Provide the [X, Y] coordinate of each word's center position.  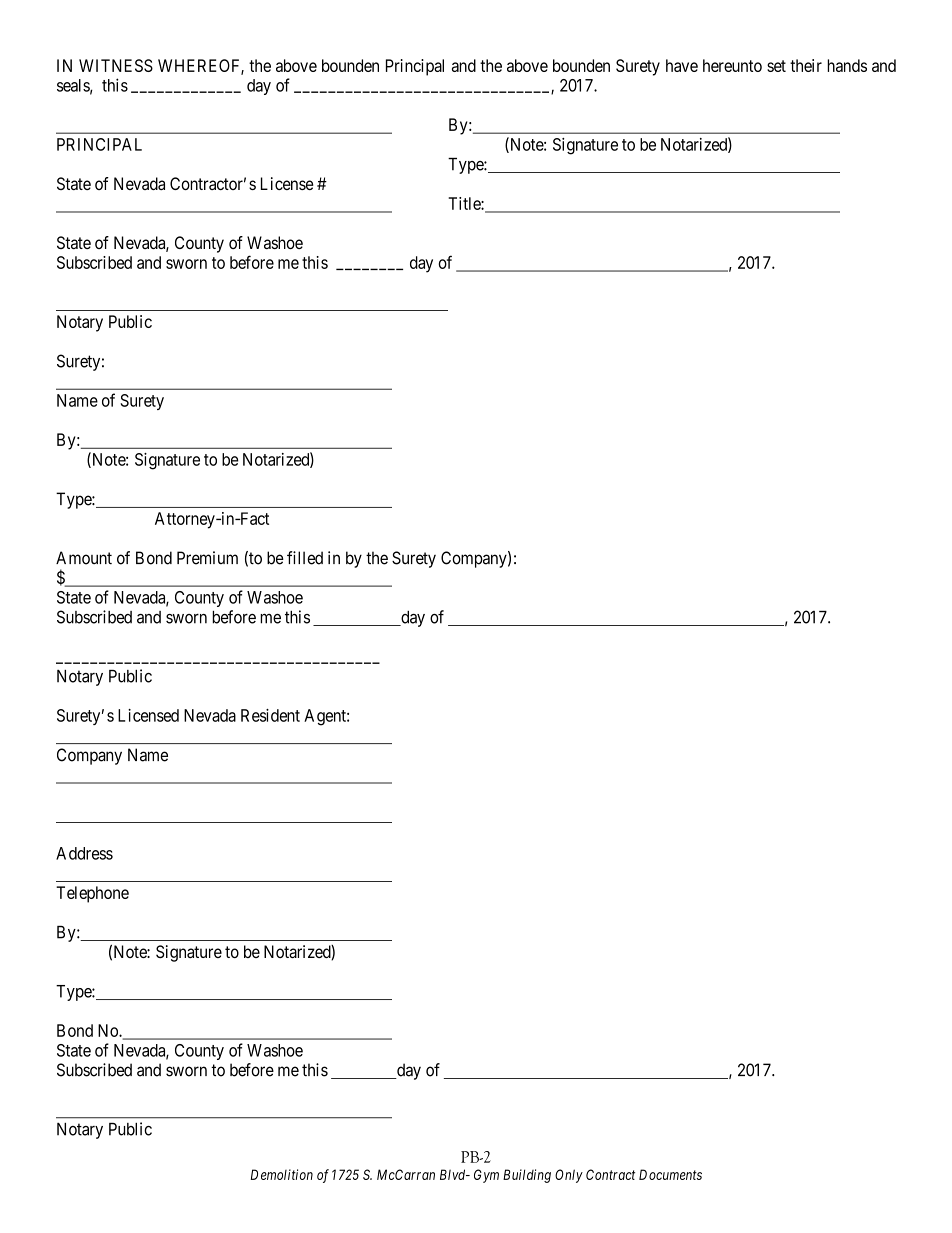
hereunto [732, 65]
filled [305, 558]
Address [84, 853]
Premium [207, 558]
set [776, 66]
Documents [670, 1174]
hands [847, 65]
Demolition [282, 1174]
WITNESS [116, 65]
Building [527, 1176]
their [806, 65]
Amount [84, 558]
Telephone [92, 894]
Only [569, 1176]
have [682, 65]
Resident [270, 715]
